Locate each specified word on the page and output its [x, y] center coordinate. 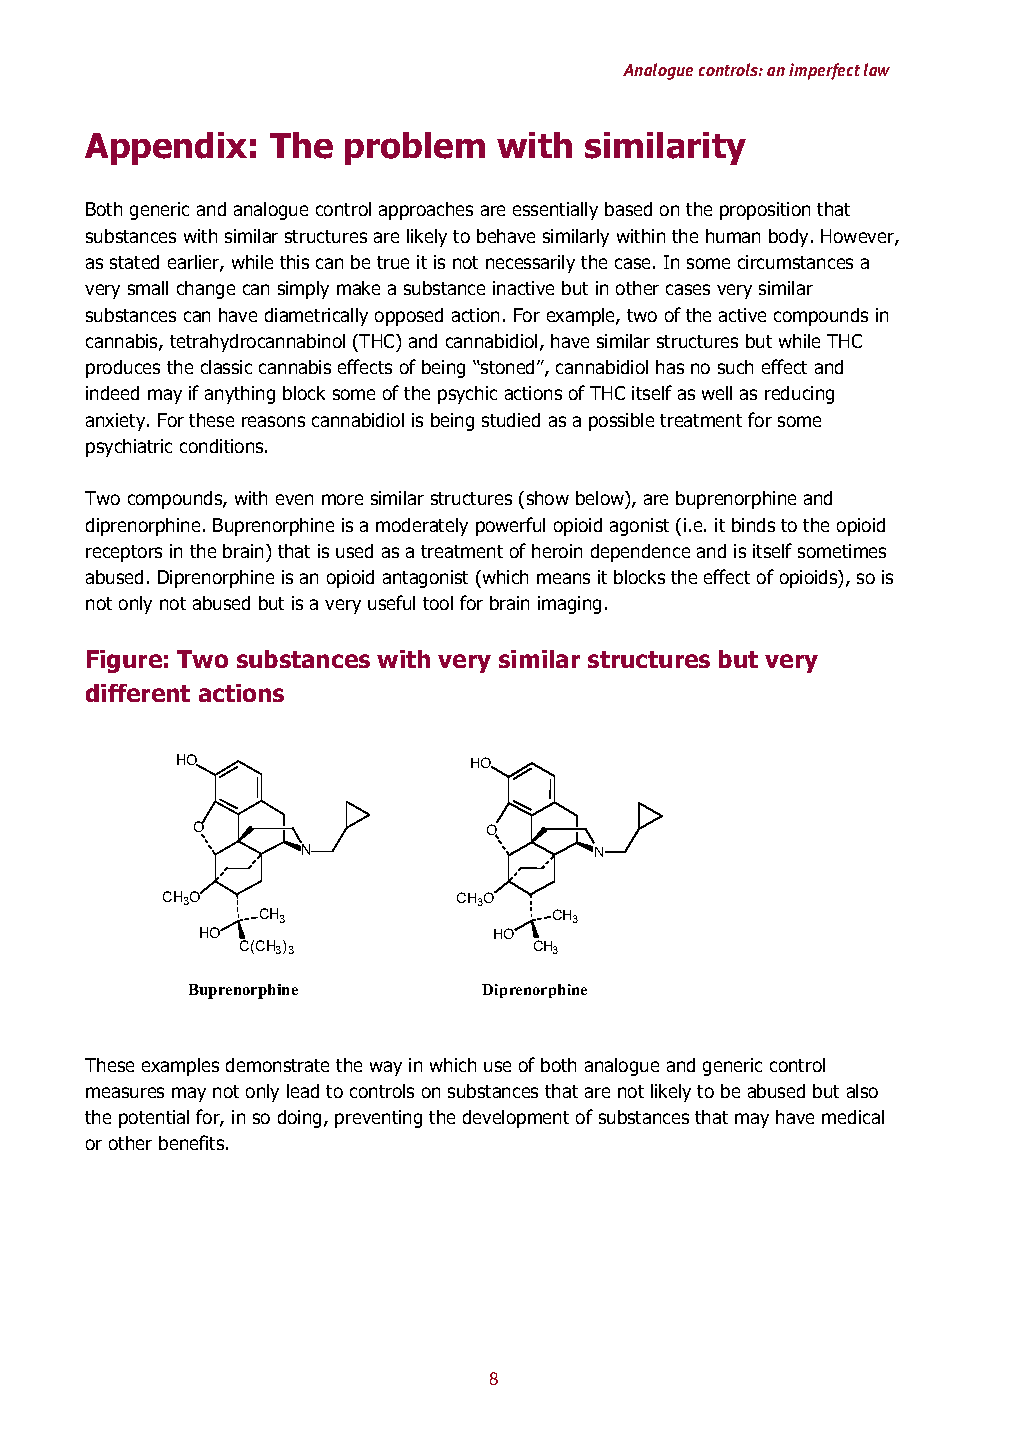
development [516, 1119]
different [138, 693]
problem [415, 148]
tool [438, 603]
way [386, 1068]
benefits [193, 1142]
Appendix [166, 148]
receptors [124, 553]
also [862, 1091]
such [735, 367]
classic [226, 367]
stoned [508, 367]
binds [753, 525]
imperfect [824, 71]
